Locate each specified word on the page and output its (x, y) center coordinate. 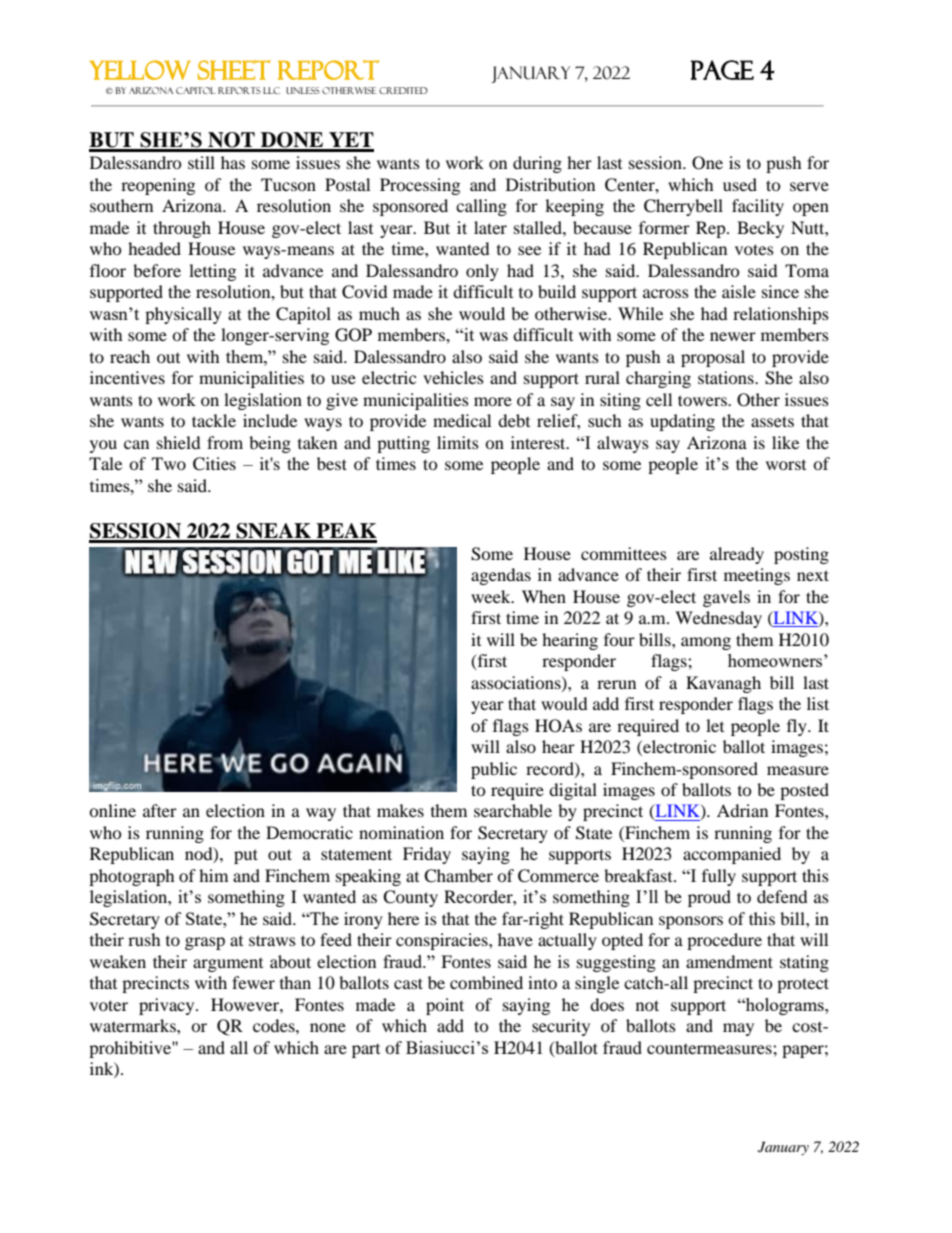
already (737, 555)
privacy (168, 1006)
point (445, 1006)
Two (169, 463)
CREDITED (403, 90)
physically (183, 315)
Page (722, 70)
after (160, 810)
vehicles (453, 377)
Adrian (742, 810)
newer (733, 336)
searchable (513, 810)
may (738, 1029)
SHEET (234, 70)
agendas (501, 576)
